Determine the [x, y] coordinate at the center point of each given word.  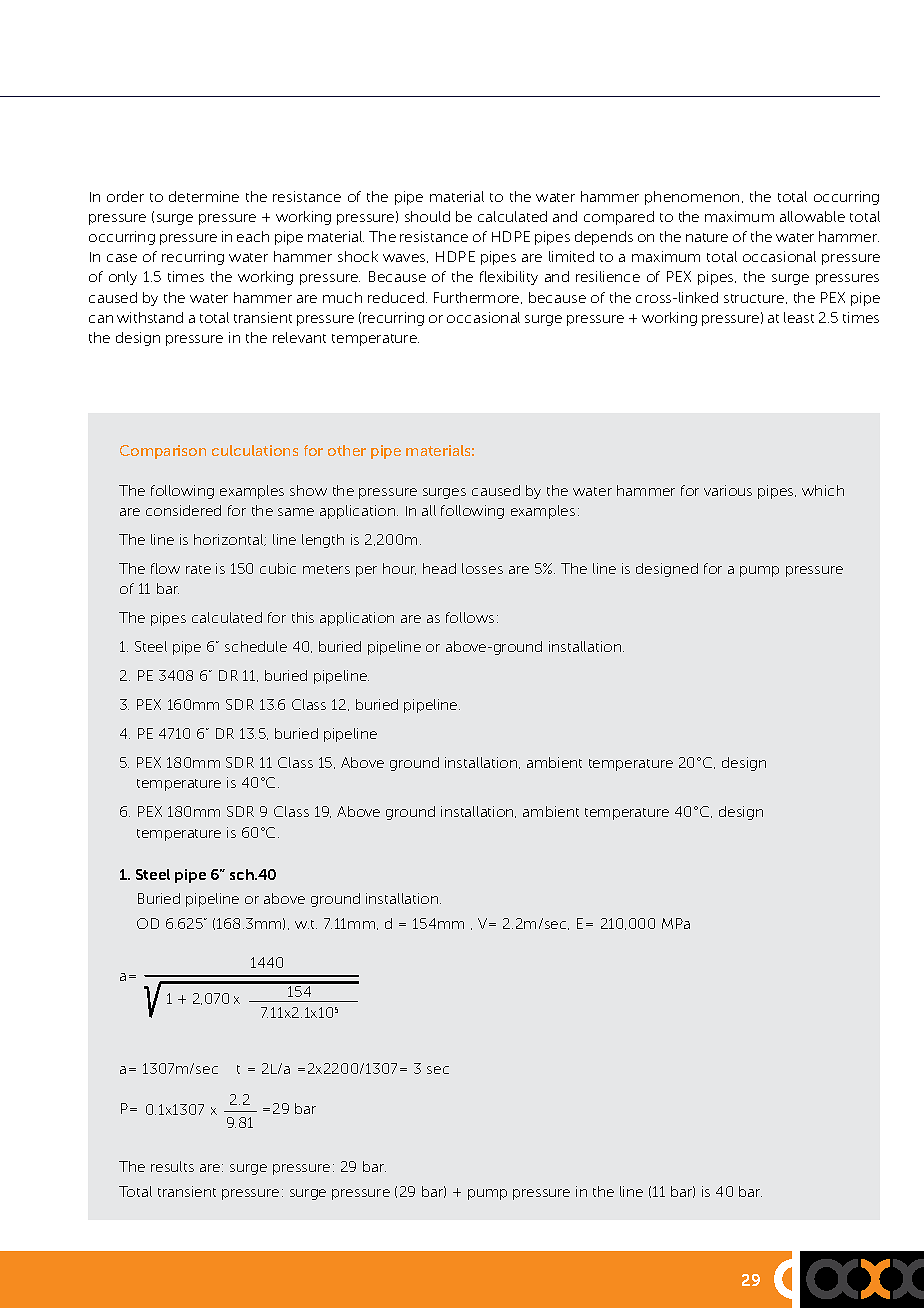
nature [707, 237]
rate [198, 569]
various [728, 490]
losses [482, 568]
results [172, 1166]
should [427, 216]
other [347, 450]
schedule [256, 646]
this [303, 617]
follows [470, 617]
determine [204, 196]
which [823, 490]
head [439, 568]
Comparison [163, 452]
